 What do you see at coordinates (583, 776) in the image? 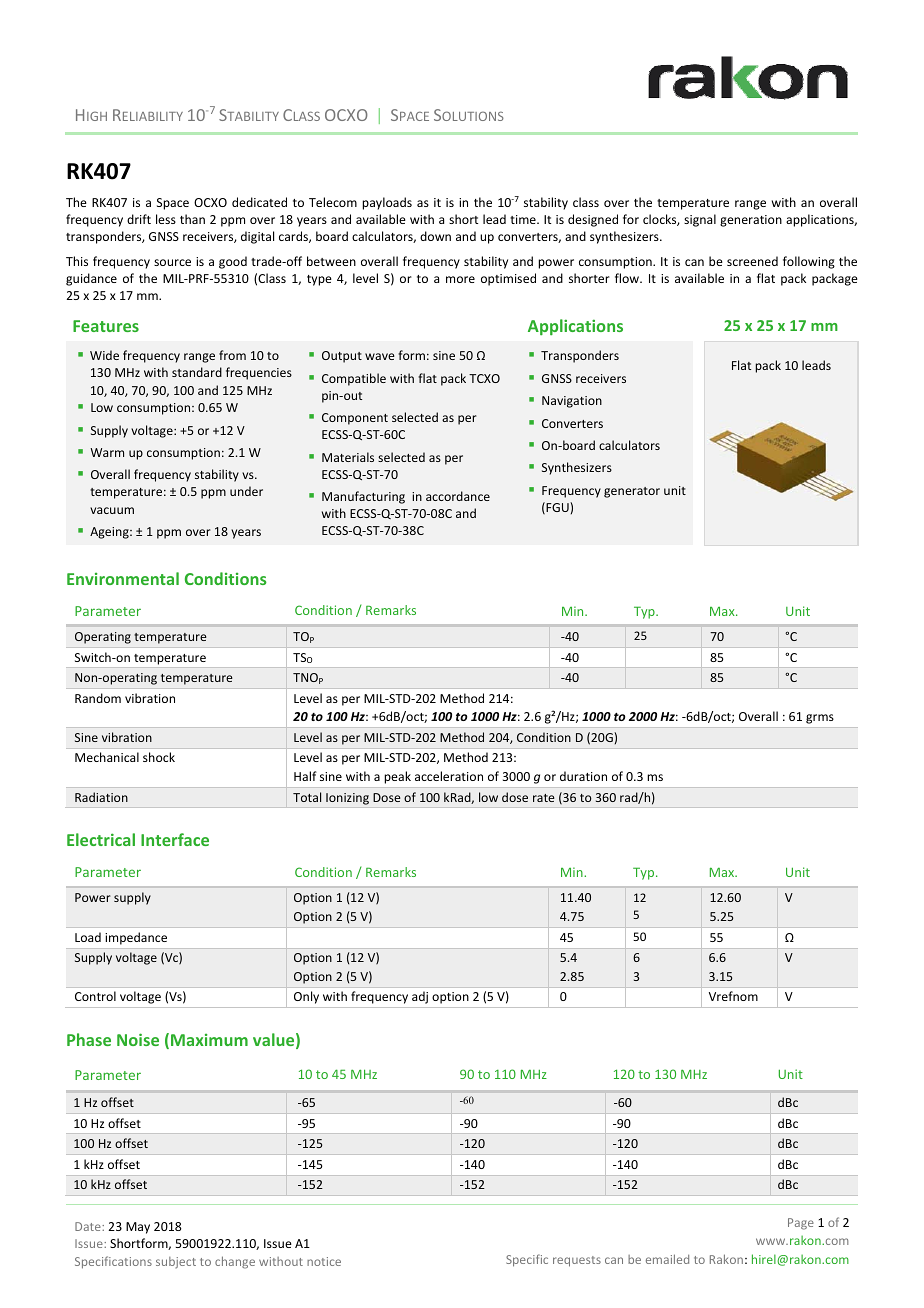
I see `duration` at bounding box center [583, 776].
